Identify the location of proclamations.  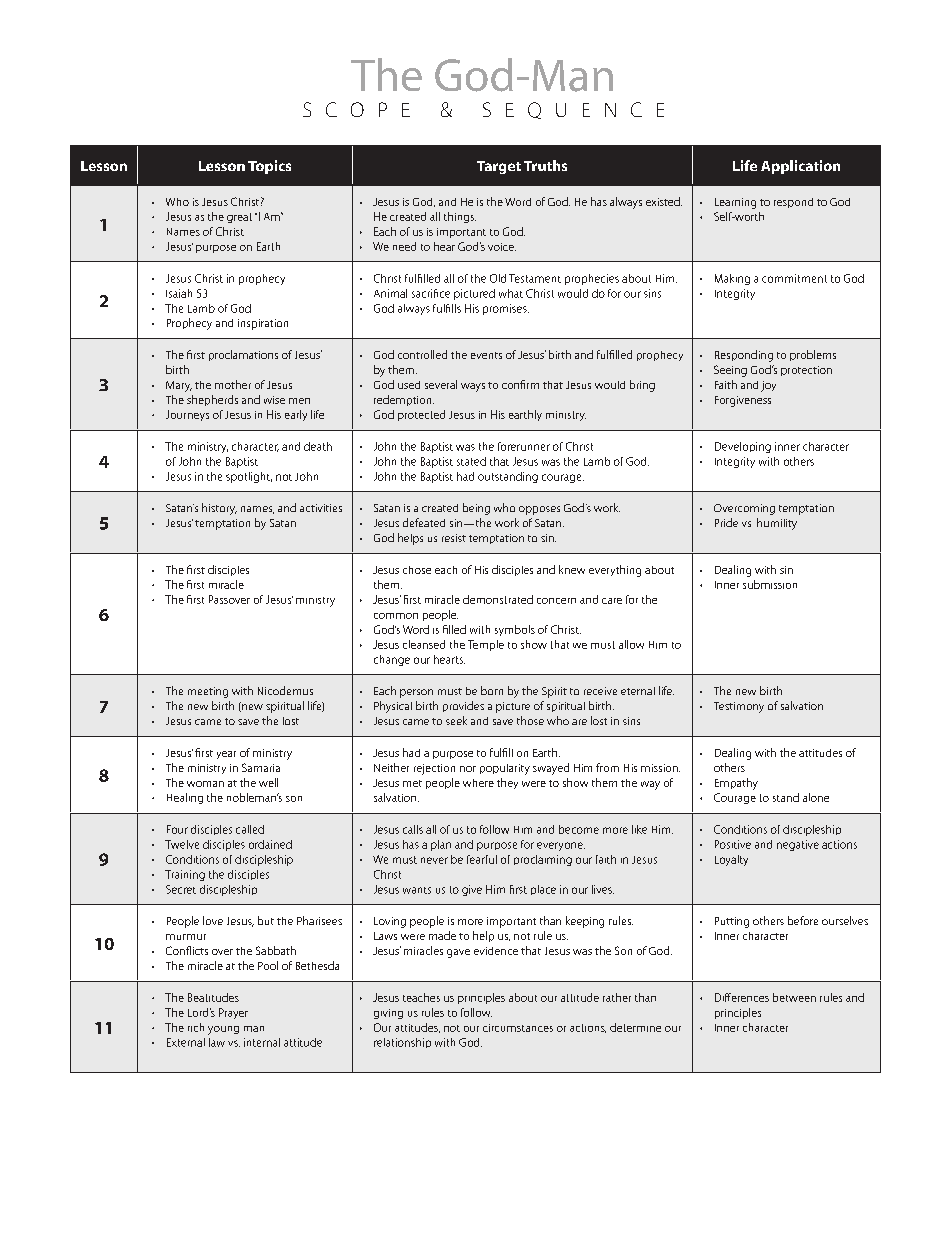
(243, 355).
